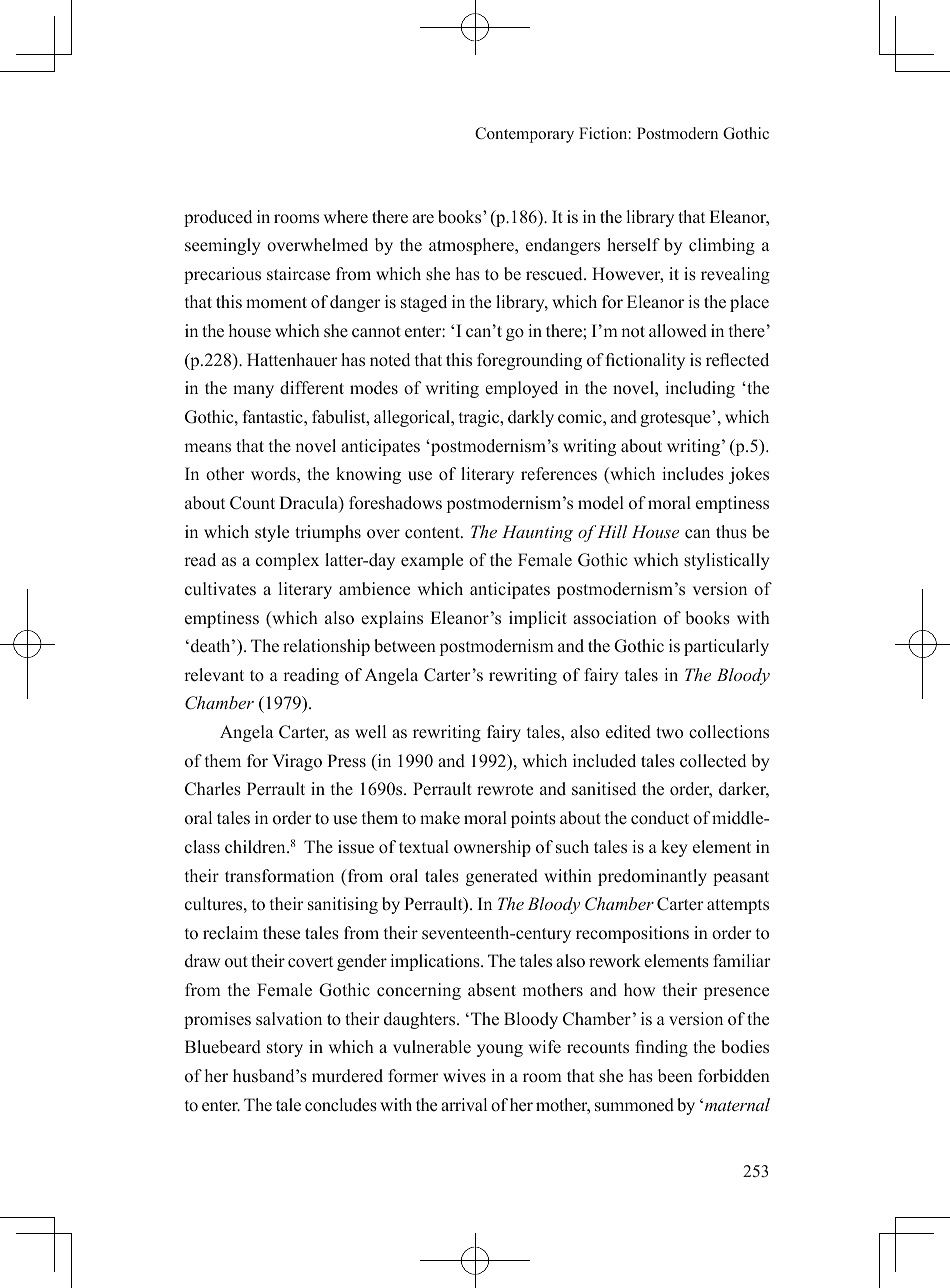 Image resolution: width=950 pixels, height=1288 pixels. Describe the element at coordinates (693, 474) in the screenshot. I see `includes` at that location.
